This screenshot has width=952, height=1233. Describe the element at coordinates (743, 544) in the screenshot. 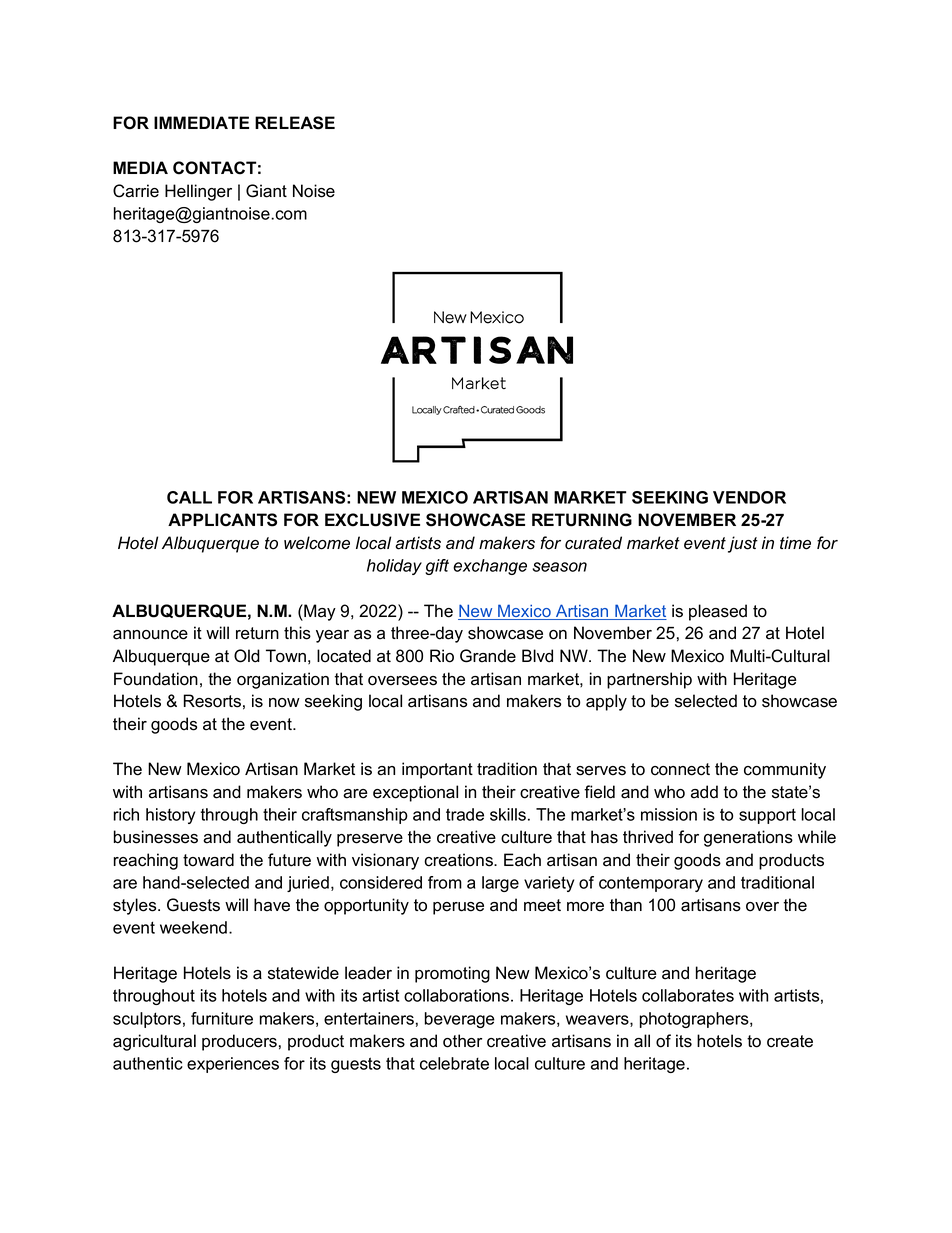

I see `just` at that location.
